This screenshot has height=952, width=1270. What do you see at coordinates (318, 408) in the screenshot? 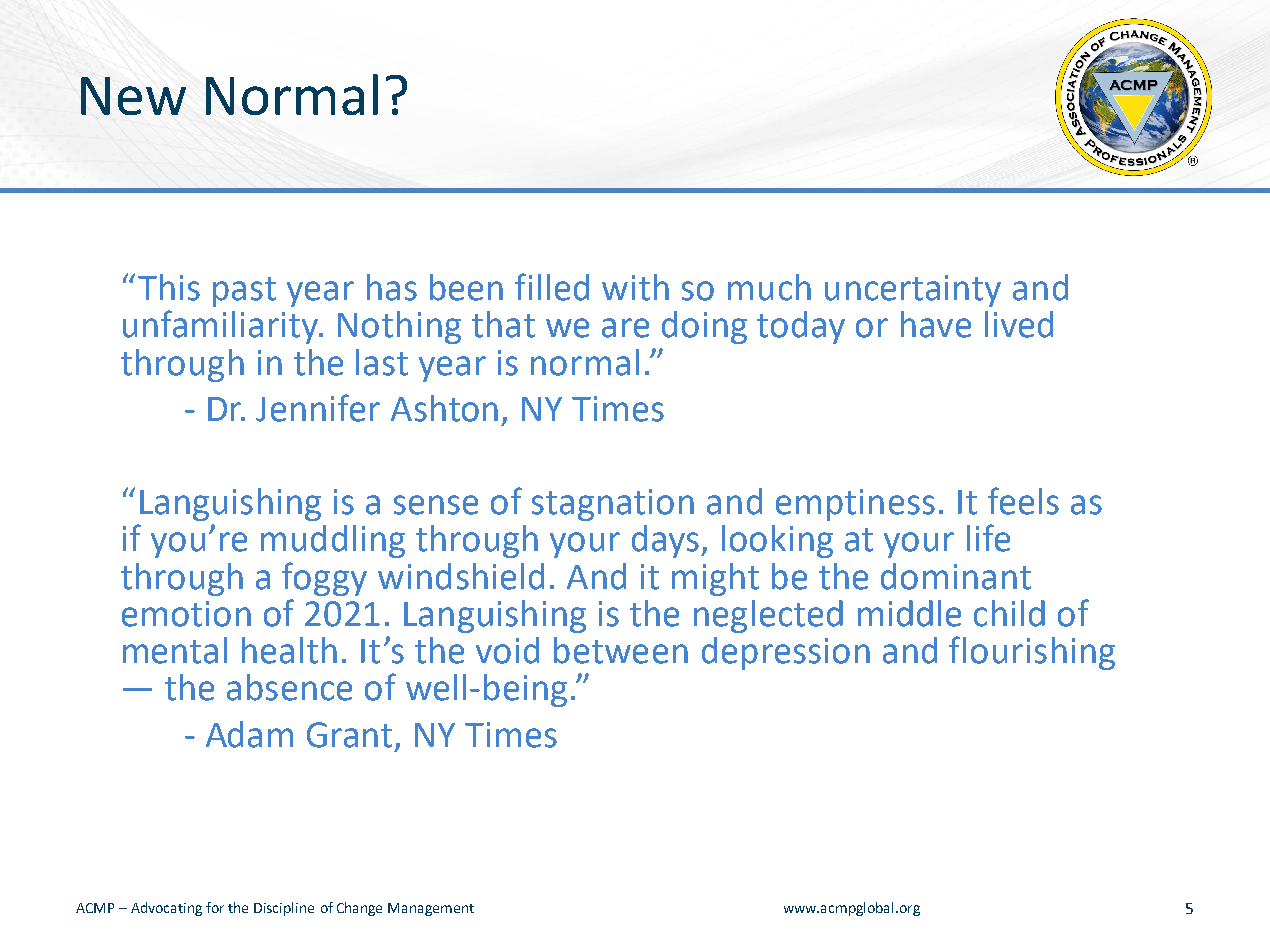
I see `Jennifer` at bounding box center [318, 408].
